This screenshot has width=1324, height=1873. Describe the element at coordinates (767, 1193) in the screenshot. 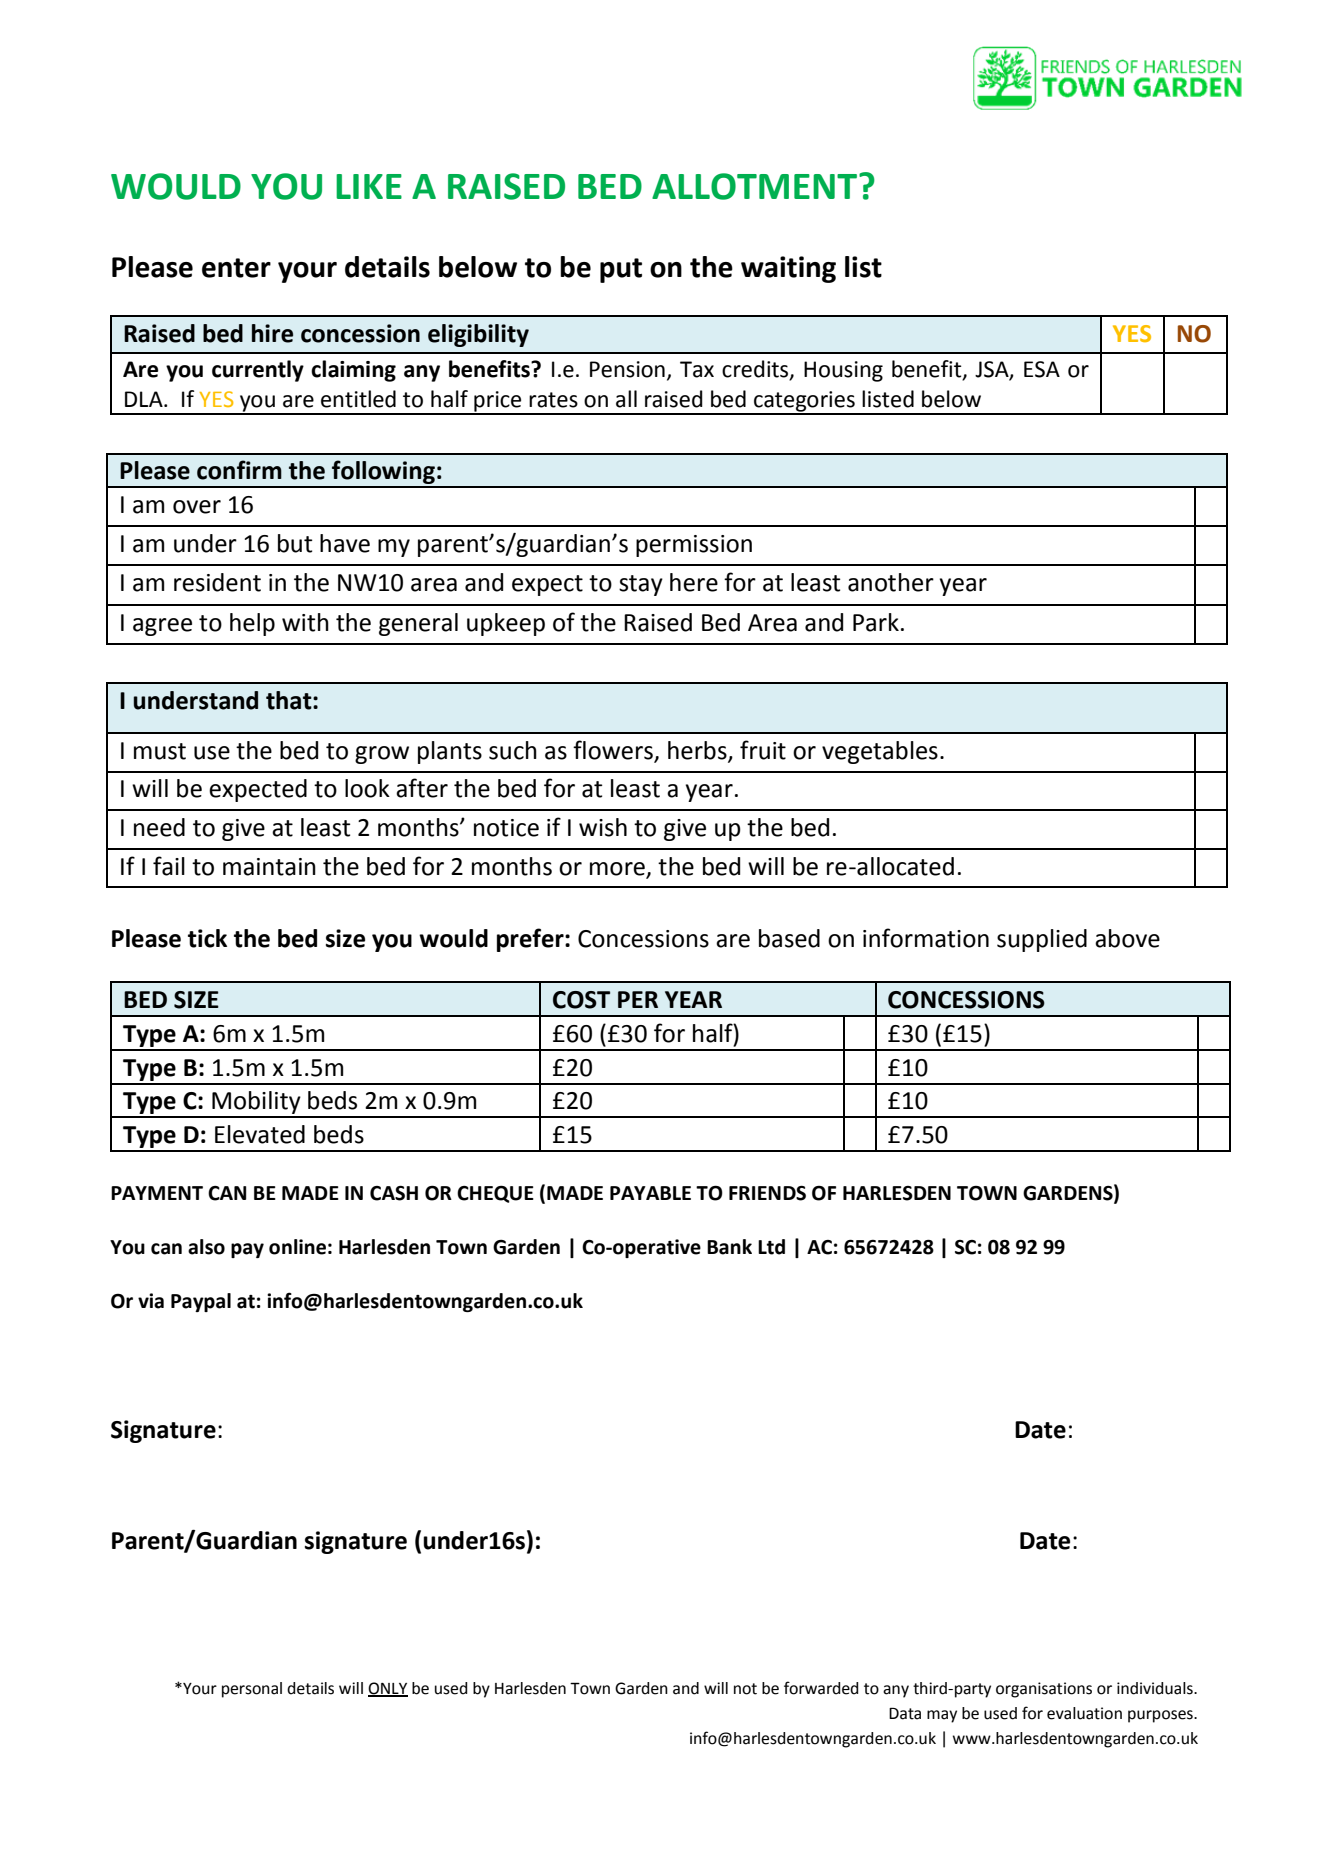

I see `FRIENDS` at that location.
